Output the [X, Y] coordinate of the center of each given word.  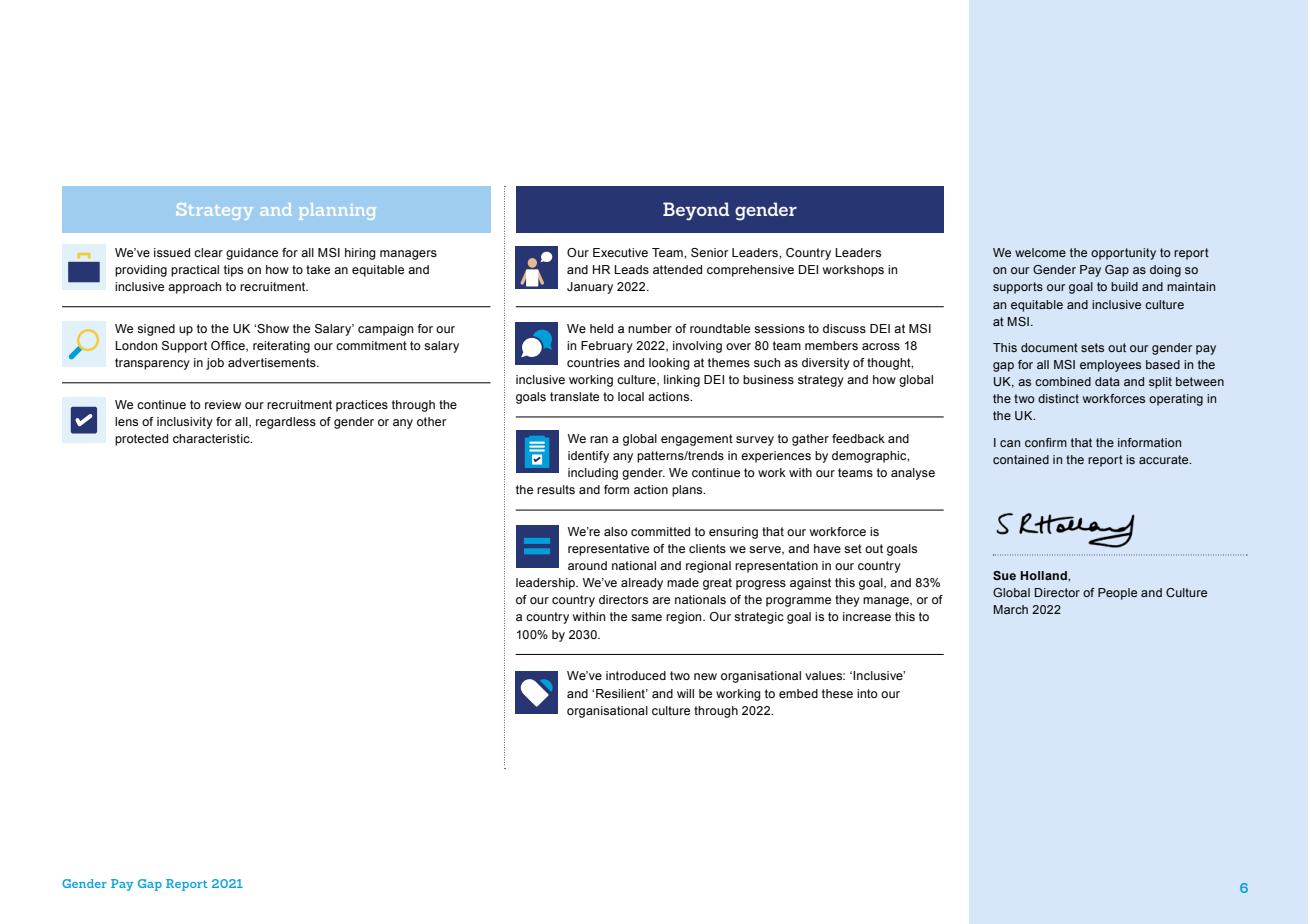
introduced [636, 675]
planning [337, 211]
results [556, 489]
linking [682, 381]
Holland [1044, 575]
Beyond [696, 211]
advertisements [273, 362]
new [705, 676]
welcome [1040, 252]
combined [1063, 381]
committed [660, 531]
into [867, 693]
